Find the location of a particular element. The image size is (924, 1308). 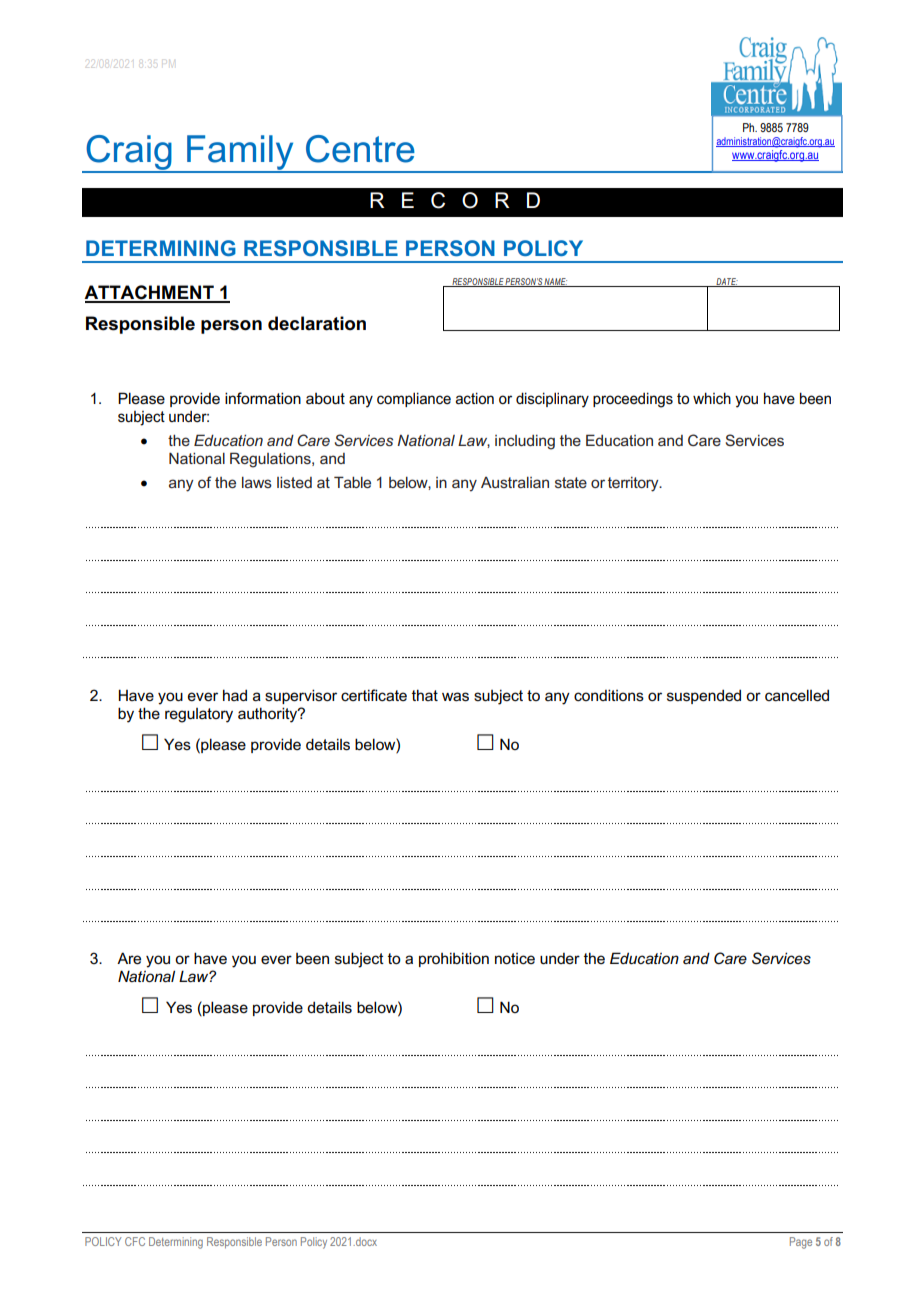

Page is located at coordinates (801, 1243).
